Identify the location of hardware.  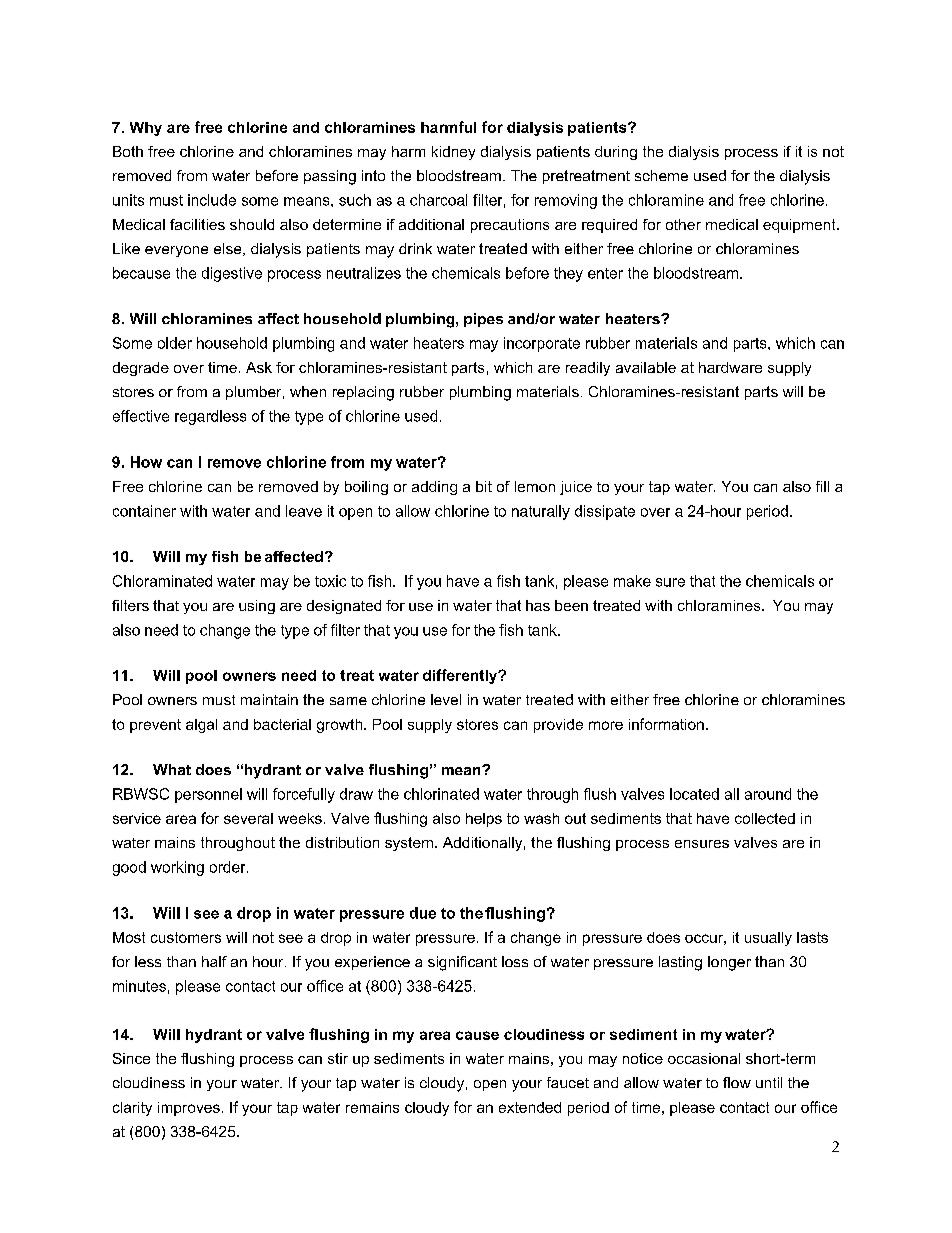
(730, 367).
